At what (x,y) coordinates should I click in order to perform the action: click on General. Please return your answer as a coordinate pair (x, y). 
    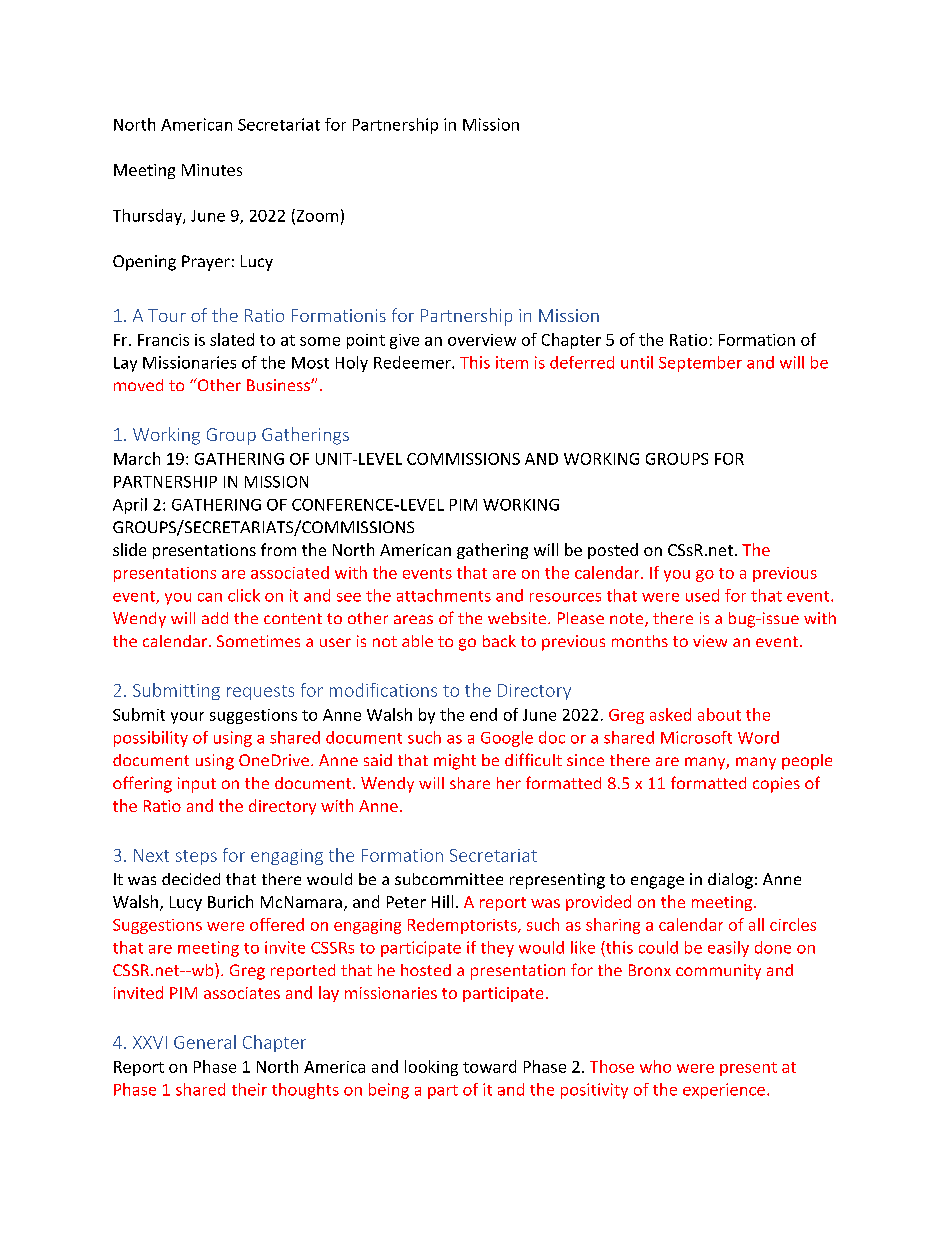
    Looking at the image, I should click on (205, 1042).
